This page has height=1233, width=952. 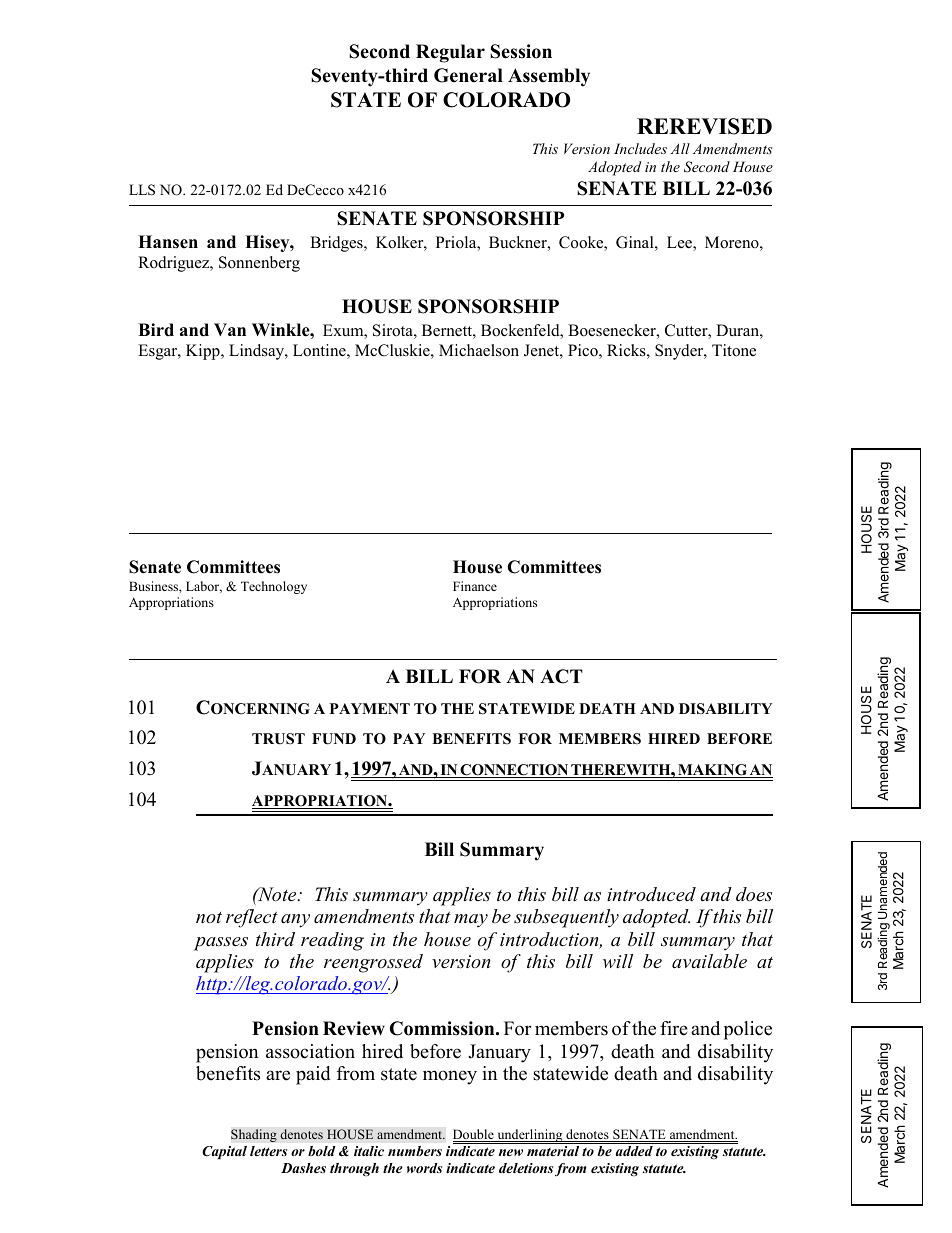 What do you see at coordinates (230, 329) in the page?
I see `Van` at bounding box center [230, 329].
